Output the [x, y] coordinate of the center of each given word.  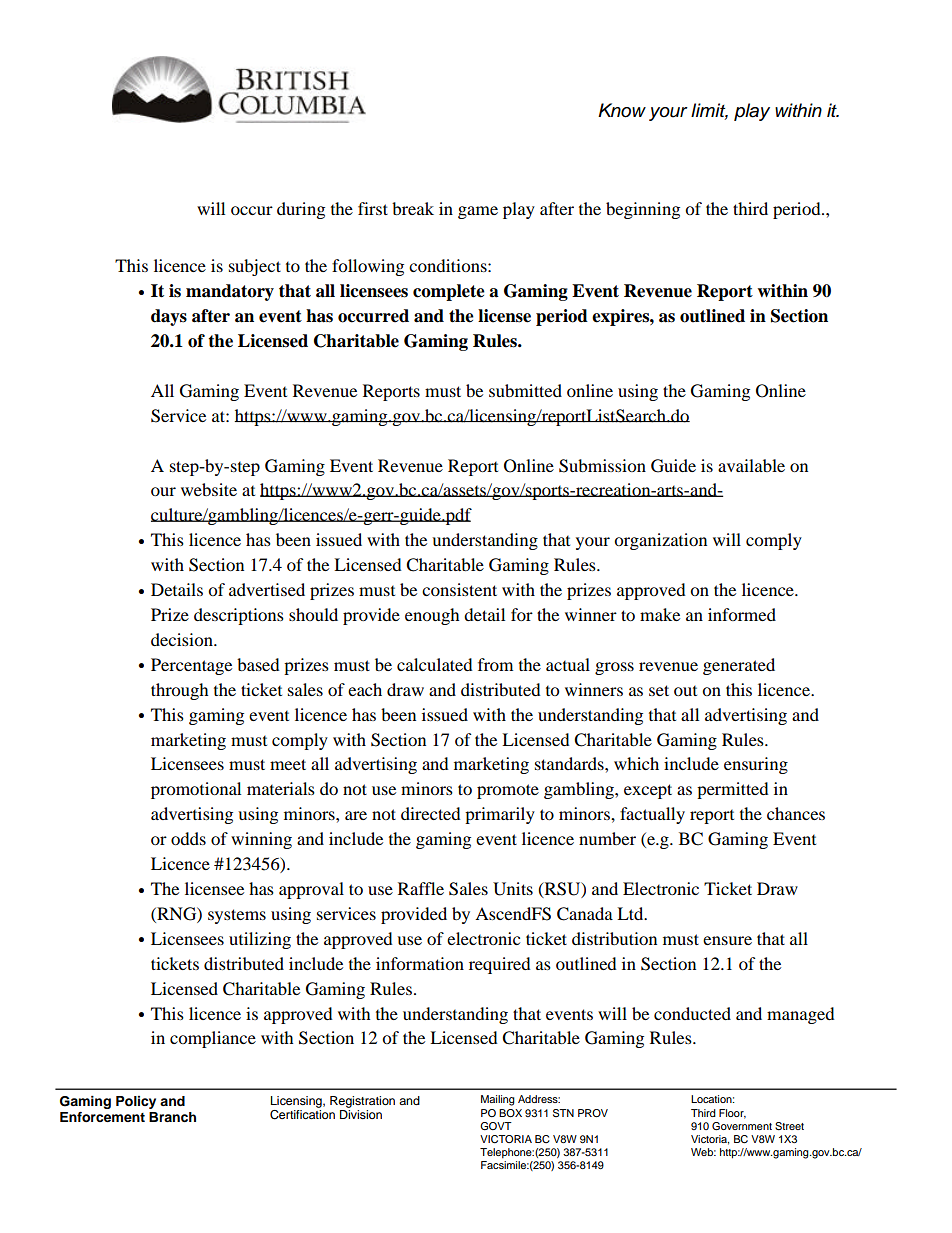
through [180, 691]
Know [622, 110]
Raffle [421, 888]
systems [237, 916]
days [169, 317]
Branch [172, 1117]
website [209, 489]
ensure [727, 940]
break [413, 208]
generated [739, 666]
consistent [459, 589]
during [301, 210]
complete [449, 292]
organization [660, 541]
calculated [435, 664]
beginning [643, 210]
